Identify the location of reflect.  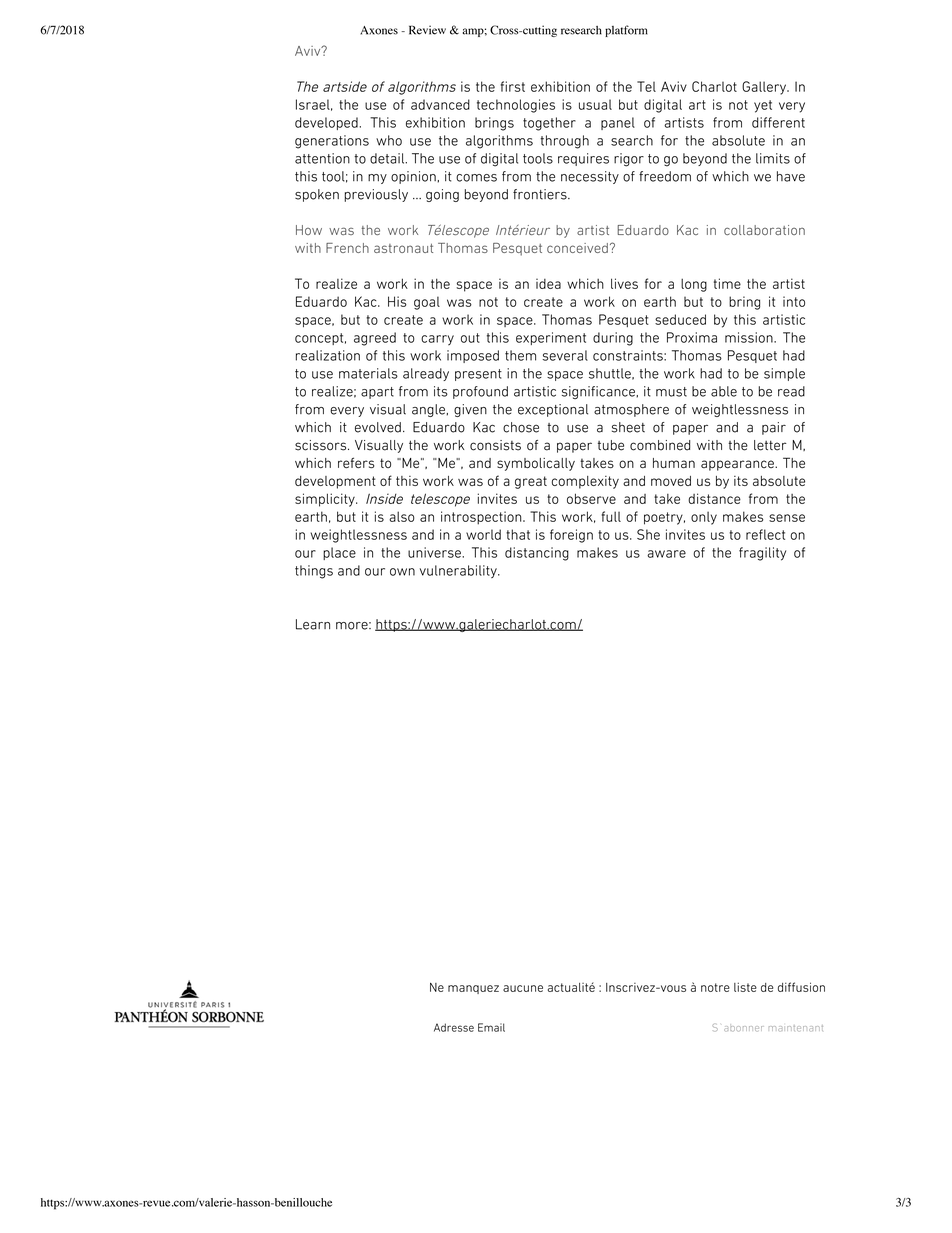
(765, 534).
